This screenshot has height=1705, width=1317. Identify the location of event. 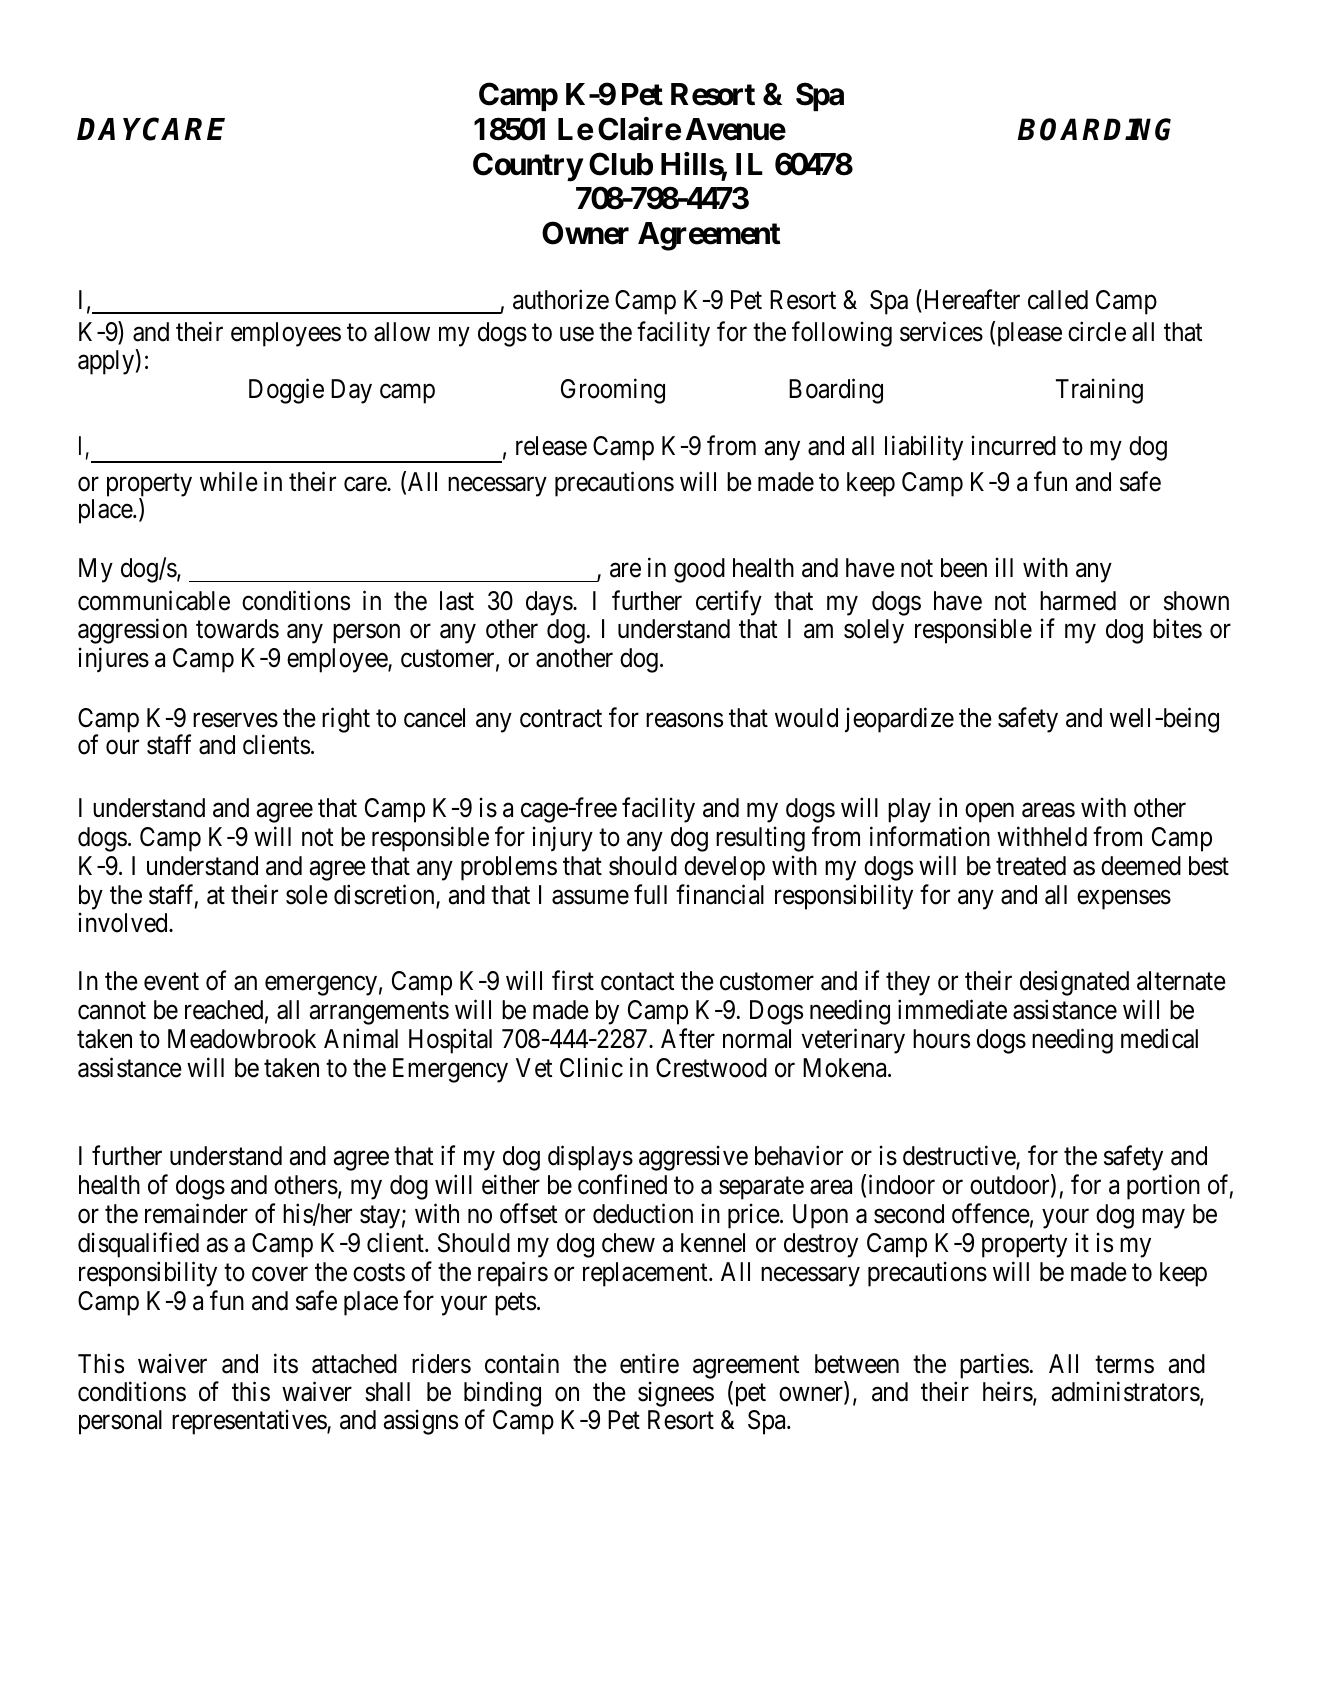
(171, 982).
